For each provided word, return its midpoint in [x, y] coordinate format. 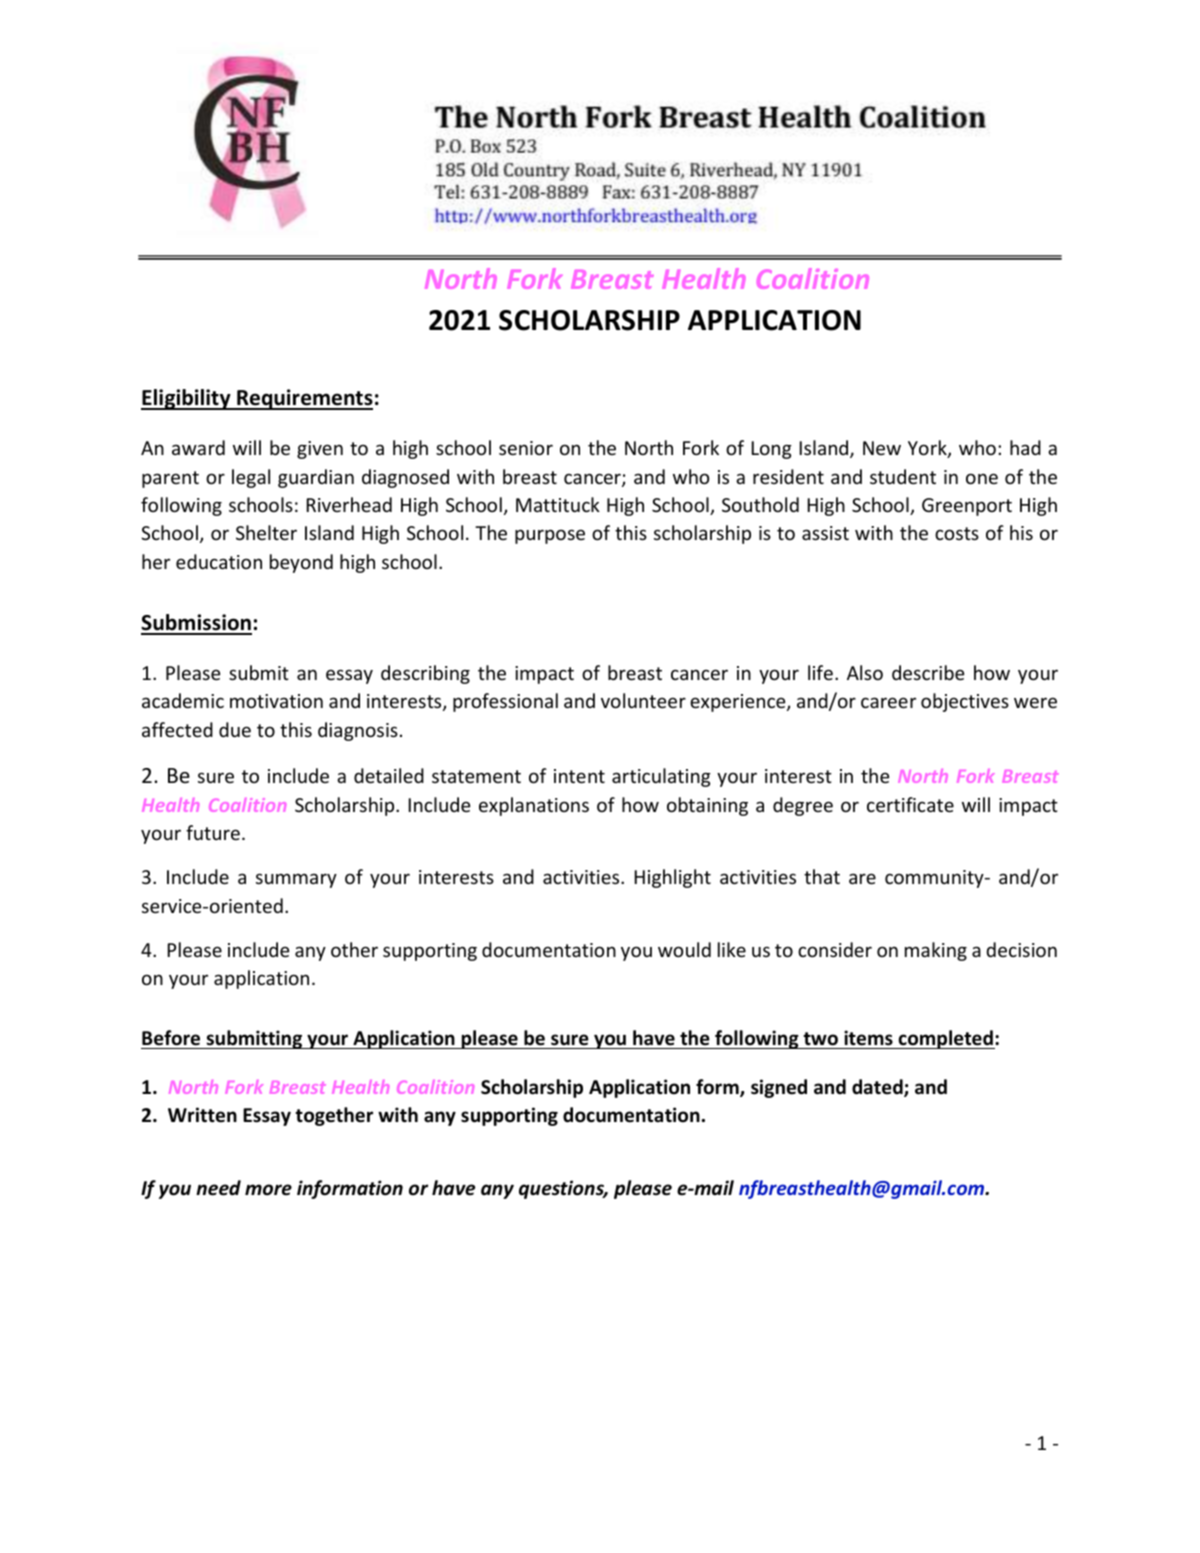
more [268, 1190]
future [213, 832]
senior [526, 448]
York [928, 449]
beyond [301, 563]
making [936, 951]
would [684, 949]
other [354, 949]
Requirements [304, 399]
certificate [910, 804]
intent [579, 776]
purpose [550, 536]
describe [928, 672]
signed [779, 1088]
